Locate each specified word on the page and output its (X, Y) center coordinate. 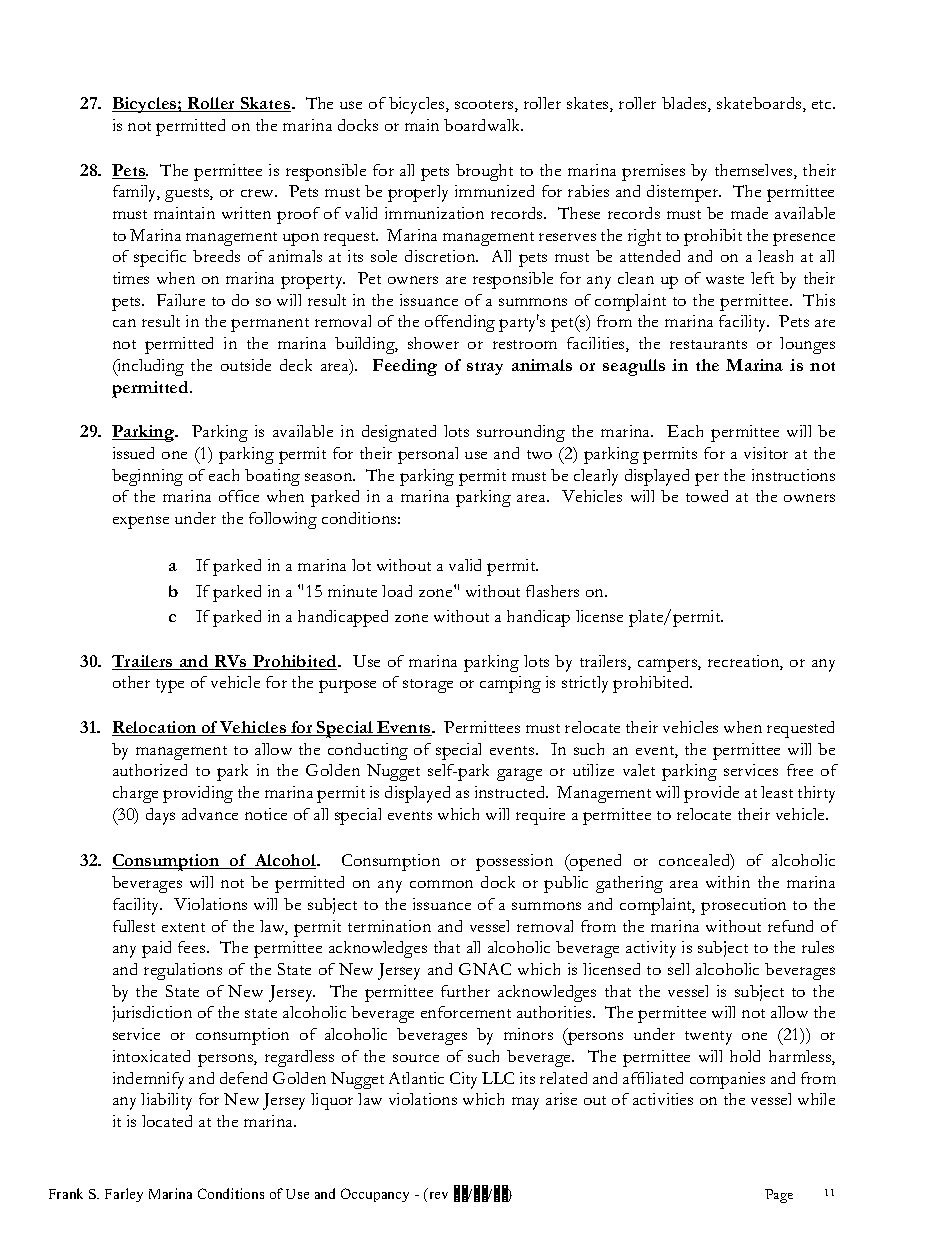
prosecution (743, 906)
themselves (755, 171)
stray (485, 368)
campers (668, 665)
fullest (134, 926)
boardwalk (483, 125)
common (441, 884)
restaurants (708, 344)
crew (259, 193)
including (149, 367)
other (131, 682)
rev (439, 1195)
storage (428, 686)
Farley (124, 1195)
